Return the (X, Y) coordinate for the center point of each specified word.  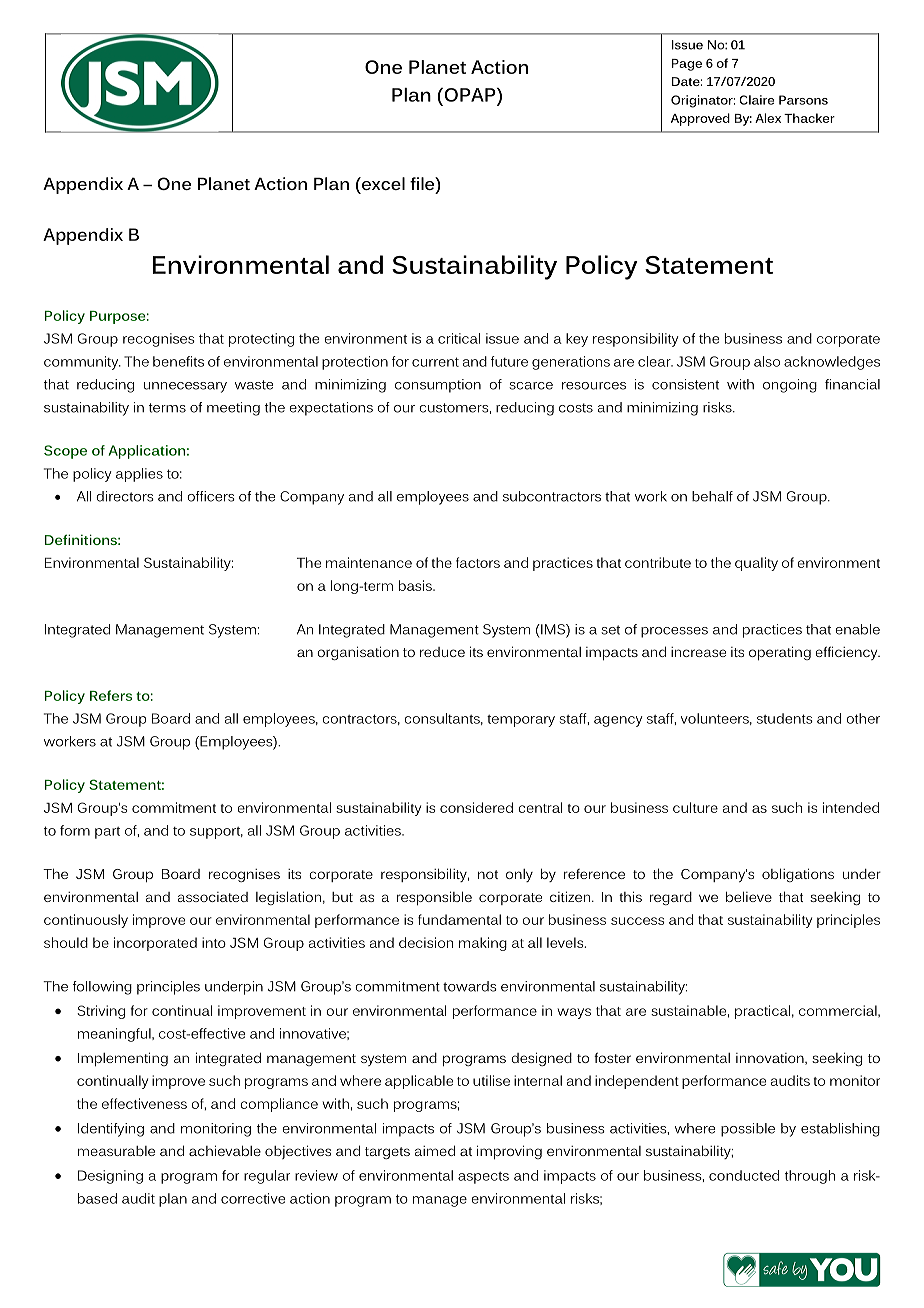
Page (687, 65)
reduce (442, 652)
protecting (261, 340)
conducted (744, 1175)
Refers (111, 695)
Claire (756, 100)
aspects (483, 1178)
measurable (116, 1151)
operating (780, 653)
